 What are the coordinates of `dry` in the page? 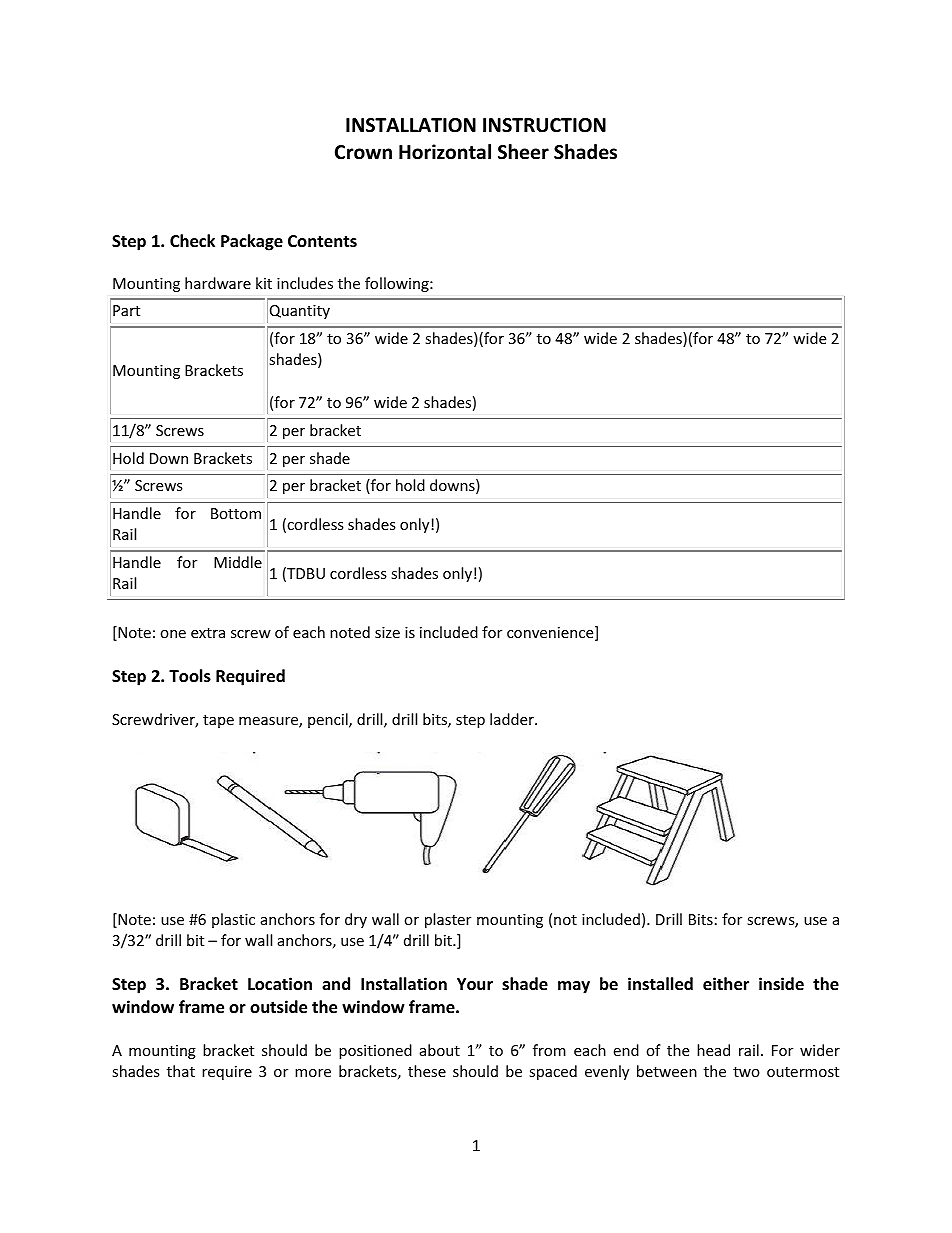 It's located at (356, 920).
